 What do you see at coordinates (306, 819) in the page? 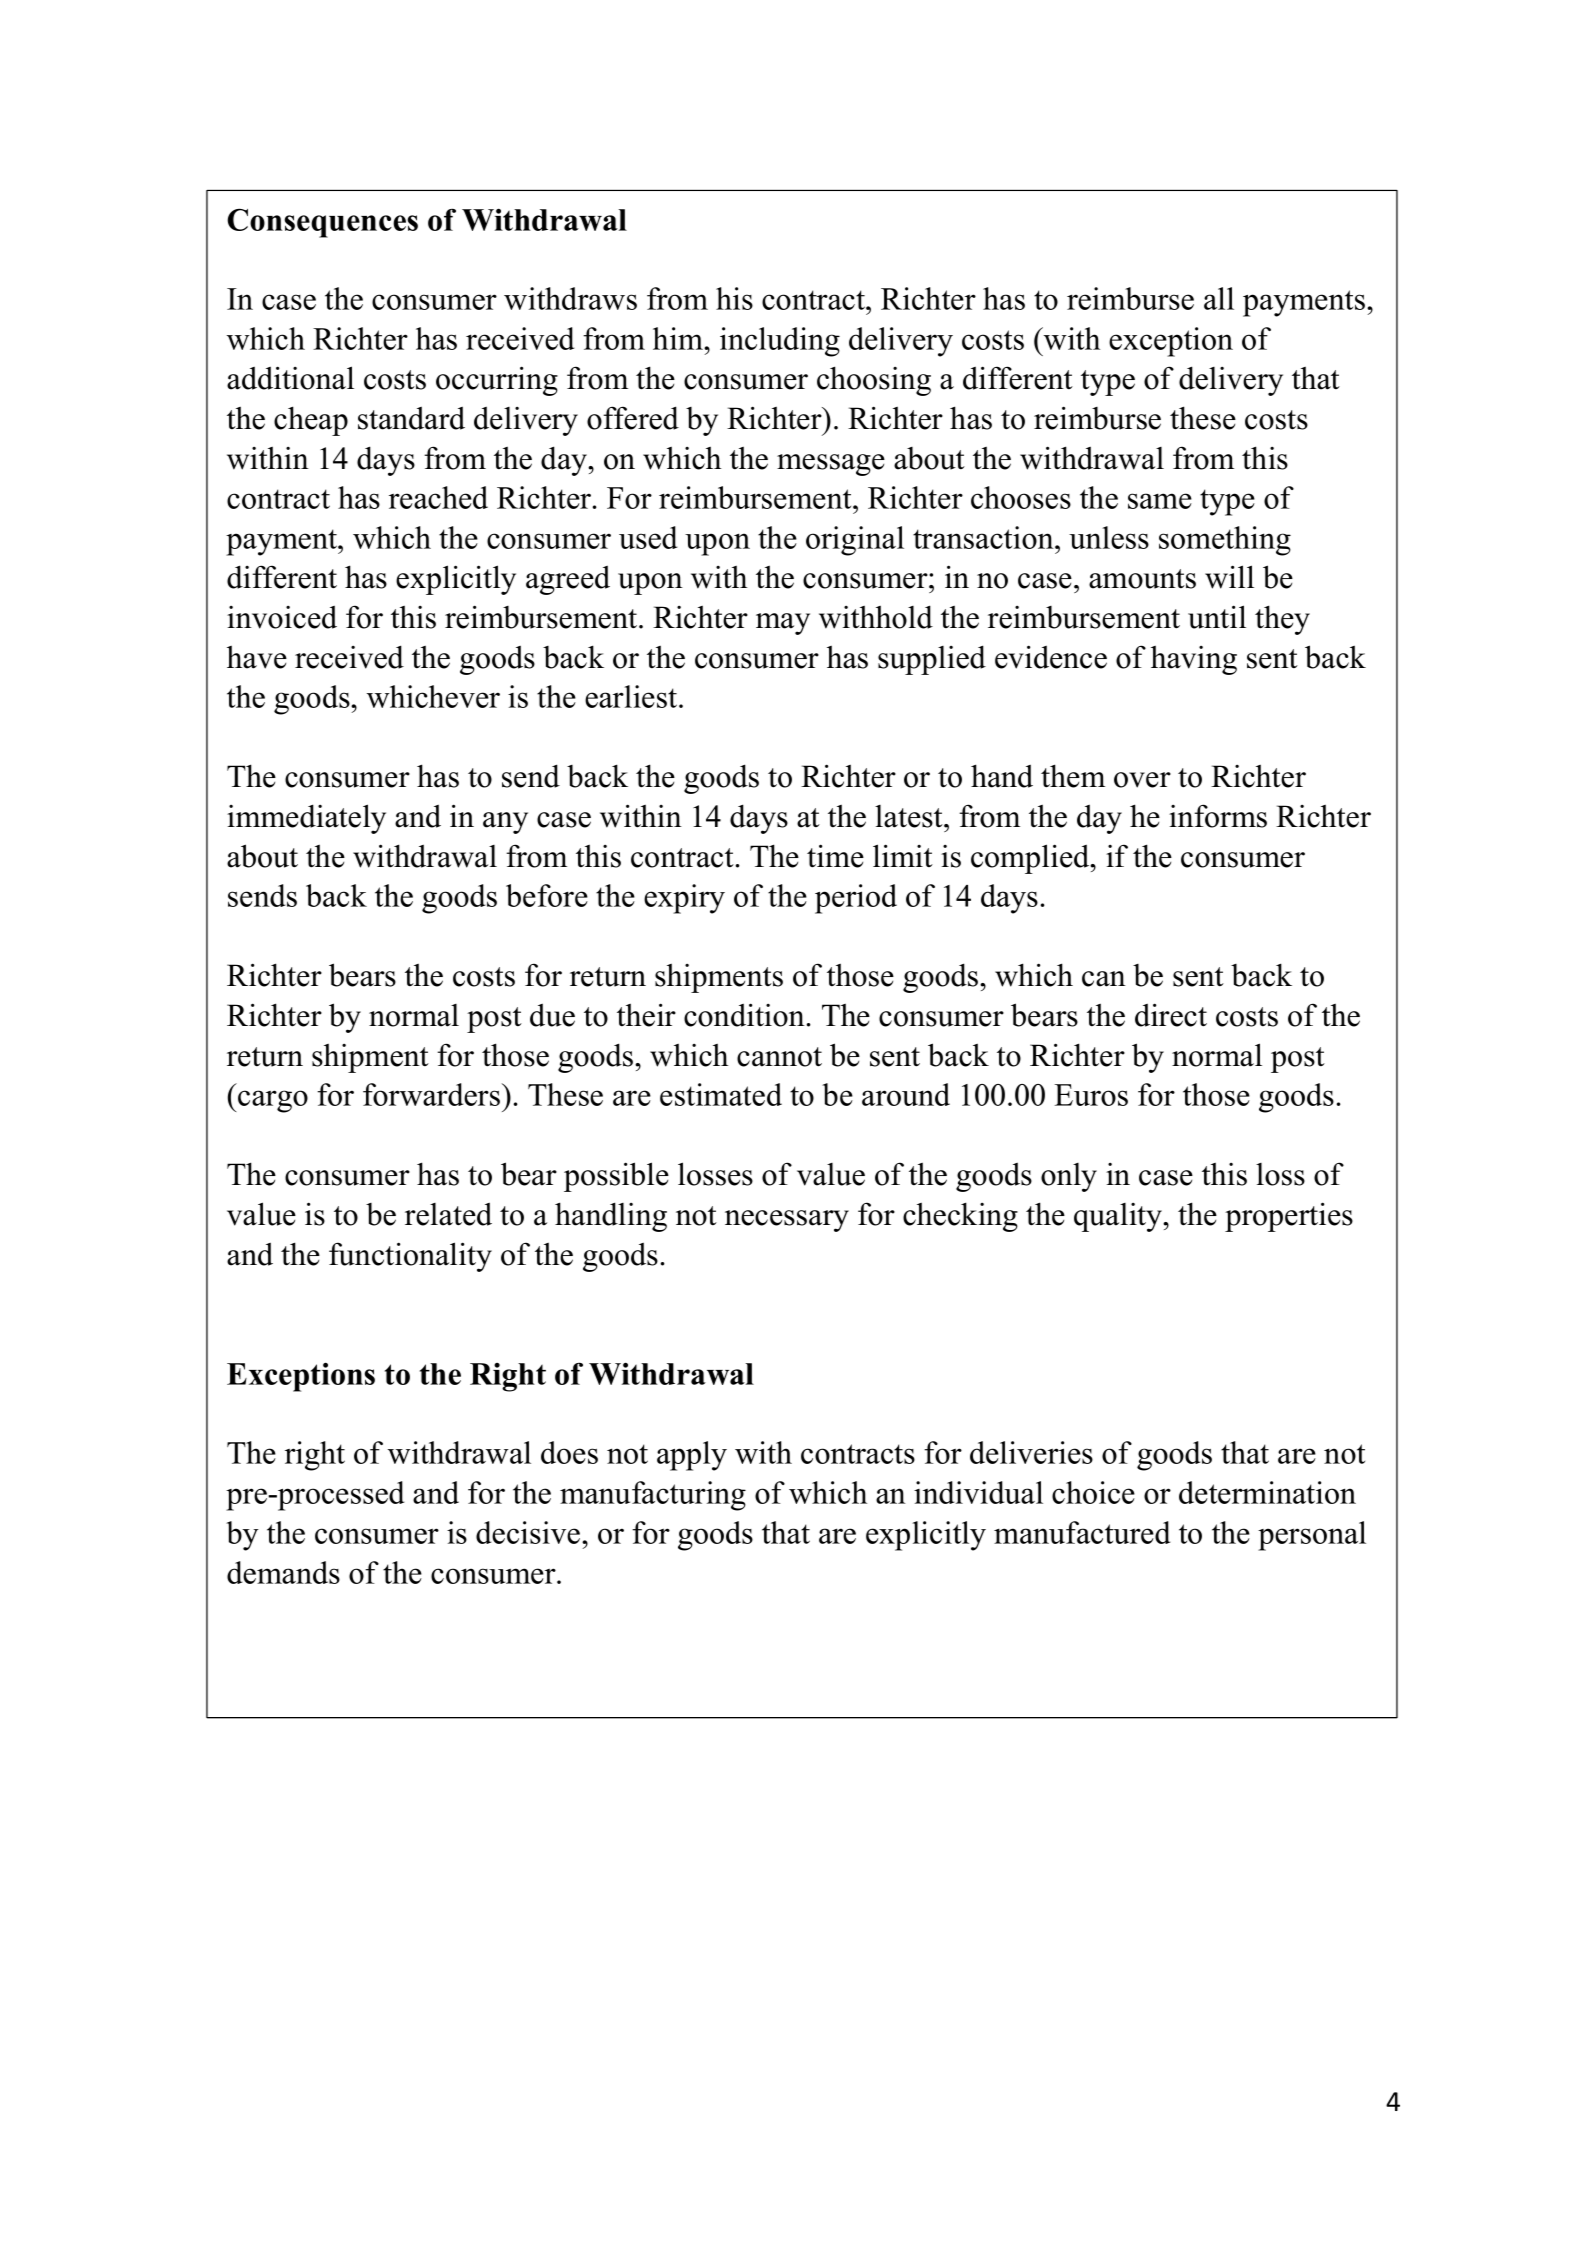
I see `immediately` at bounding box center [306, 819].
